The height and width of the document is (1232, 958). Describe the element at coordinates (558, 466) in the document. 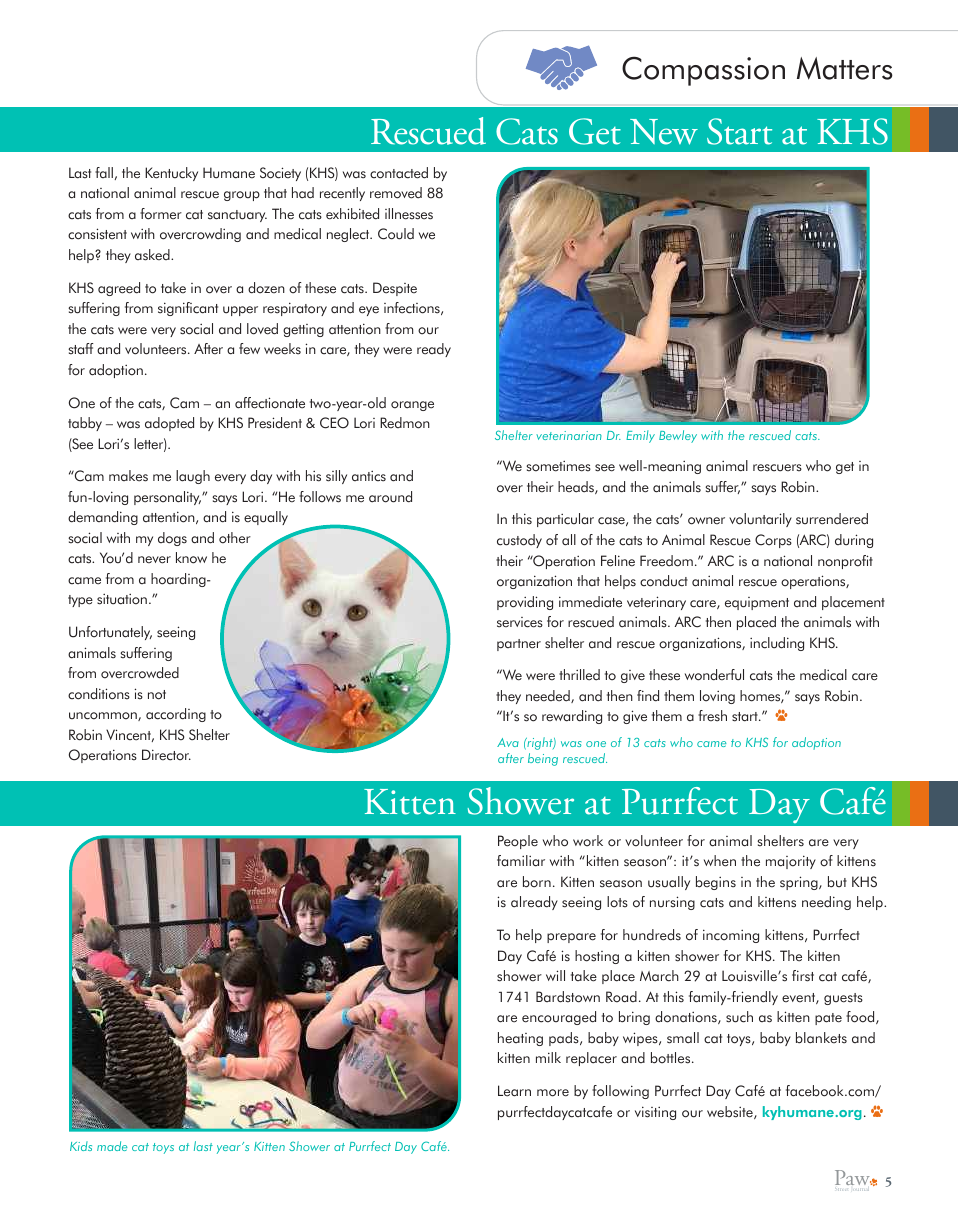

I see `sometimes` at that location.
